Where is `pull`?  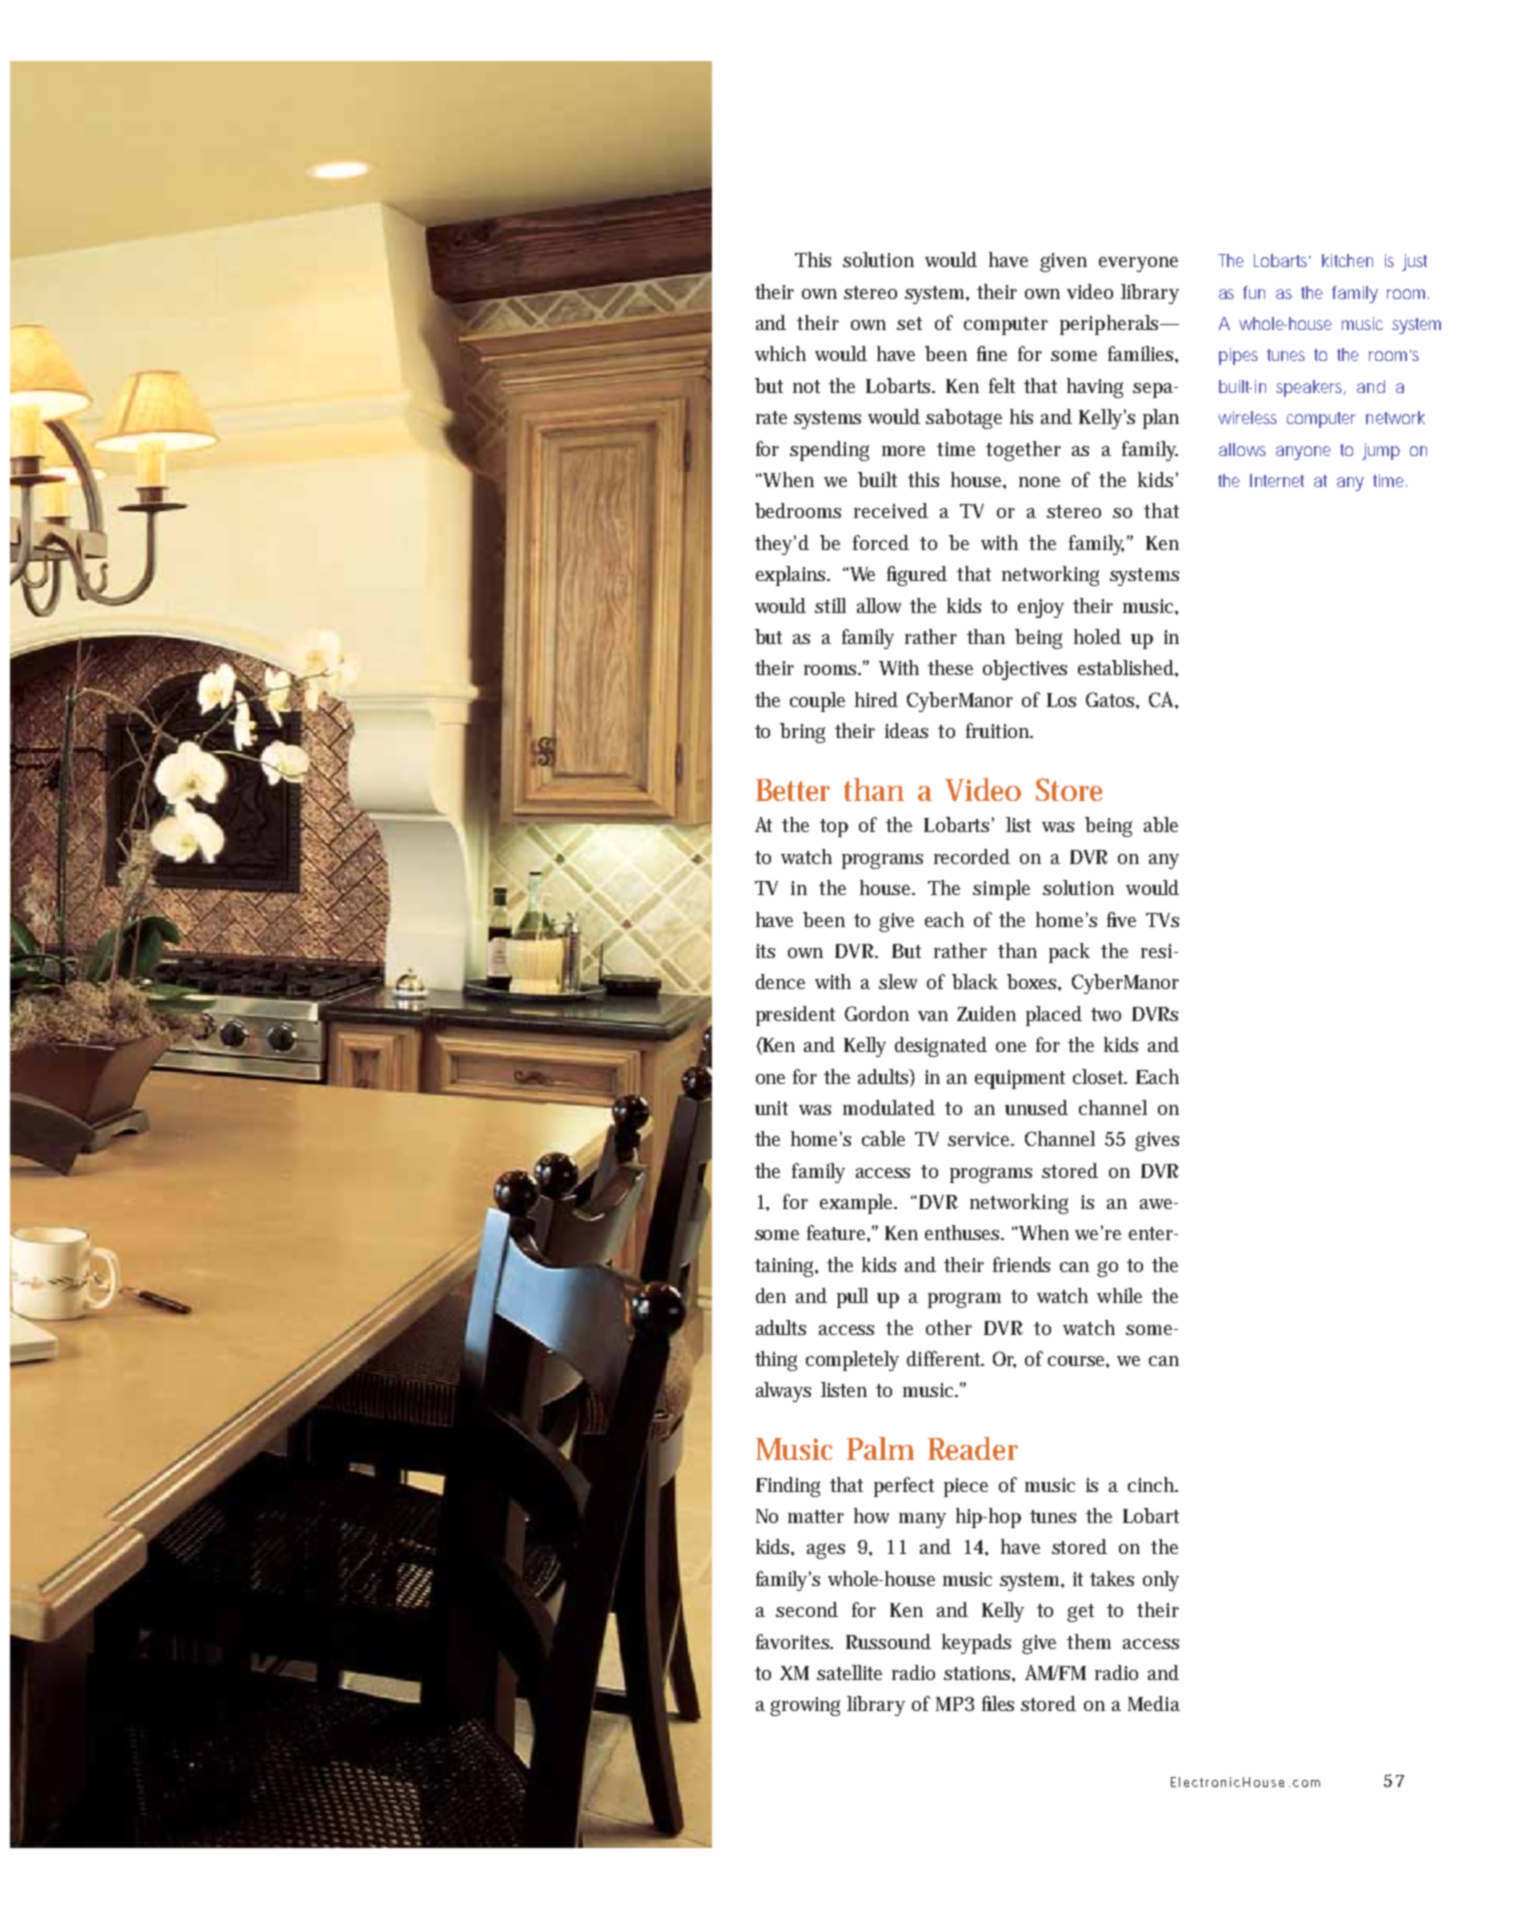 pull is located at coordinates (852, 1298).
